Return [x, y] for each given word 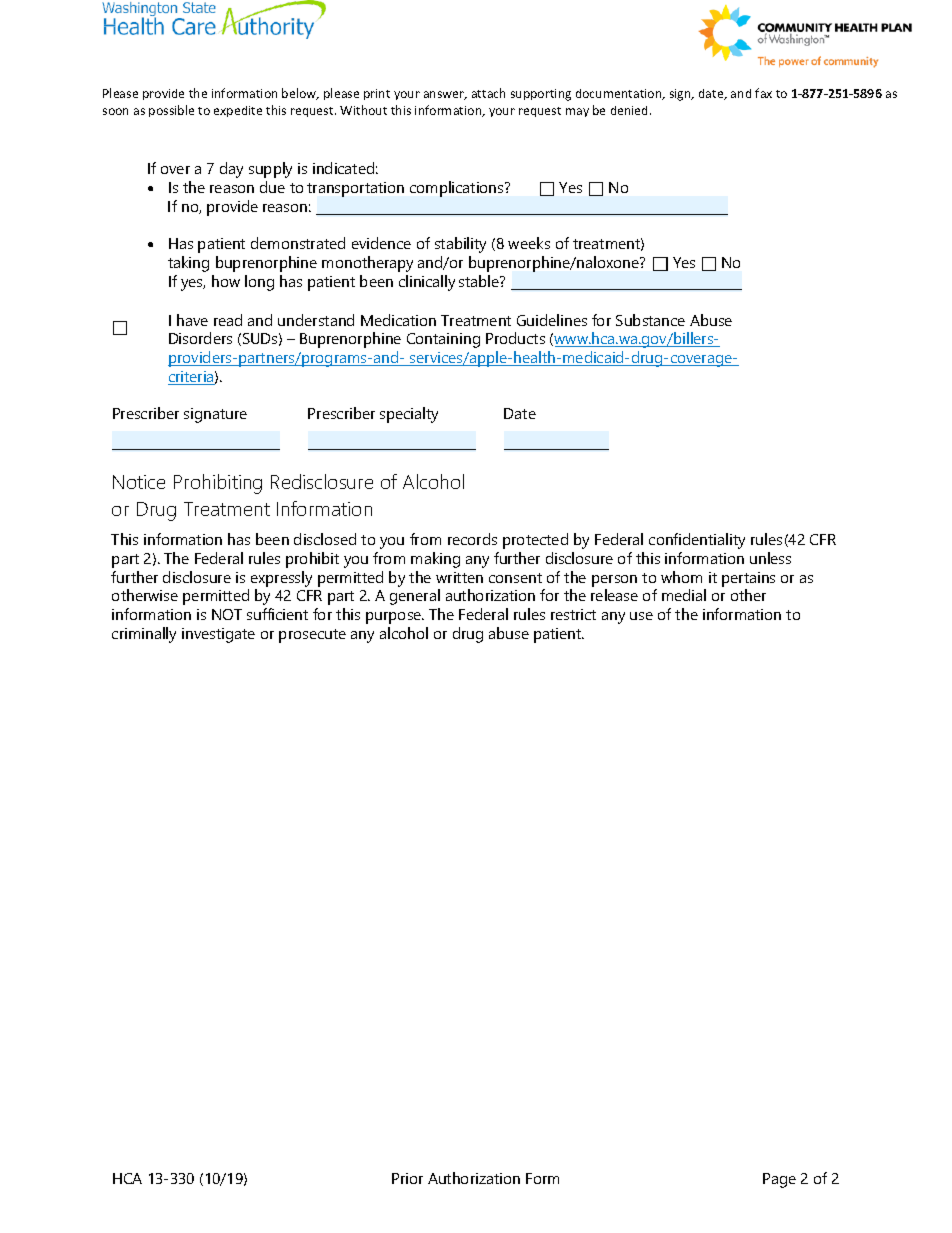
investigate [218, 635]
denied [631, 110]
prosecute [312, 636]
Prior [407, 1178]
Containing [443, 340]
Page [779, 1180]
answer [445, 95]
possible [171, 111]
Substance [650, 320]
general [415, 597]
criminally [144, 635]
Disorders [200, 338]
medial [684, 595]
